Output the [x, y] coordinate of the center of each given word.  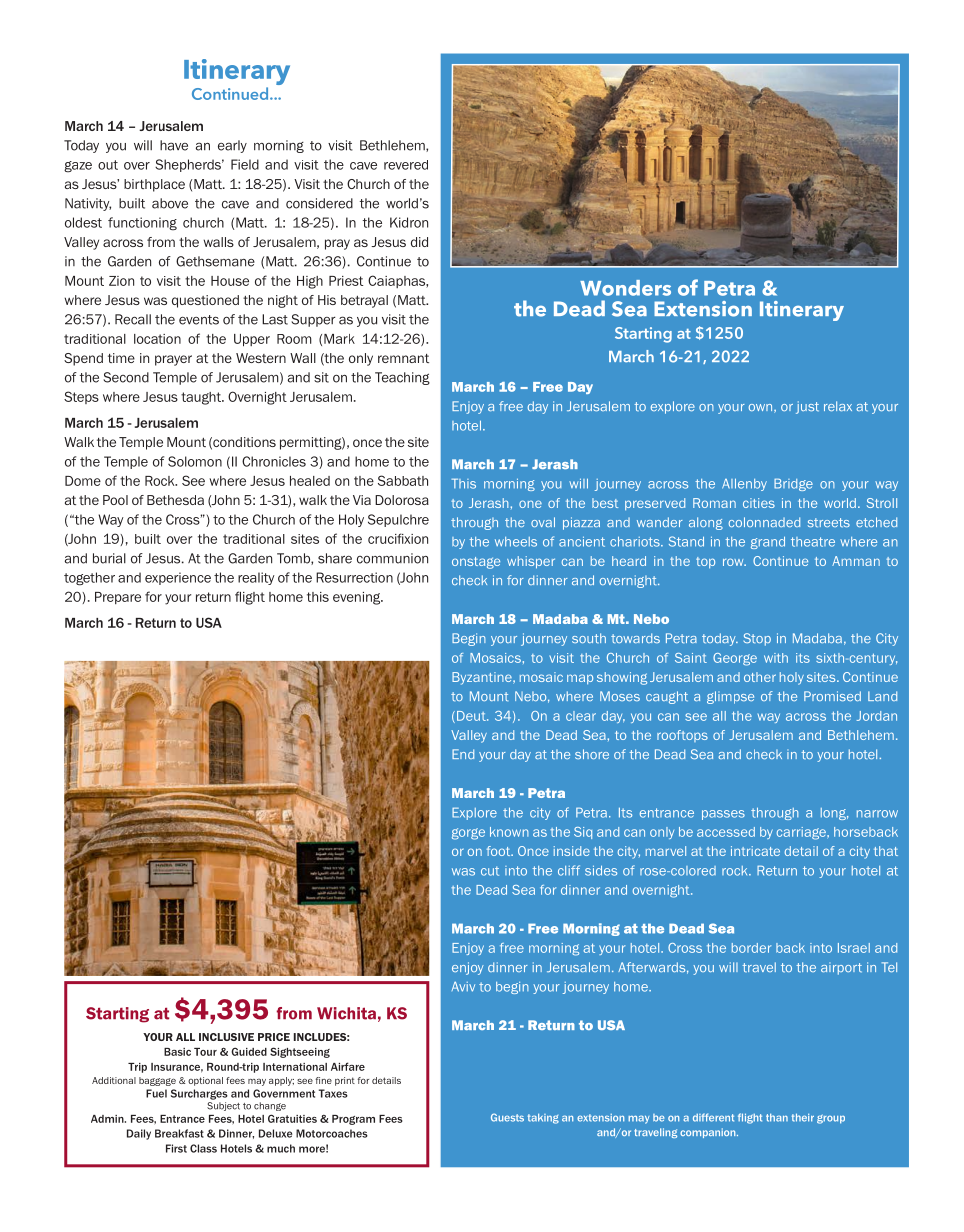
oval [543, 522]
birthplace [154, 185]
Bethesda [175, 500]
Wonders [625, 288]
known [509, 832]
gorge [468, 834]
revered [406, 165]
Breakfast [179, 1133]
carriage [802, 833]
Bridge [793, 484]
